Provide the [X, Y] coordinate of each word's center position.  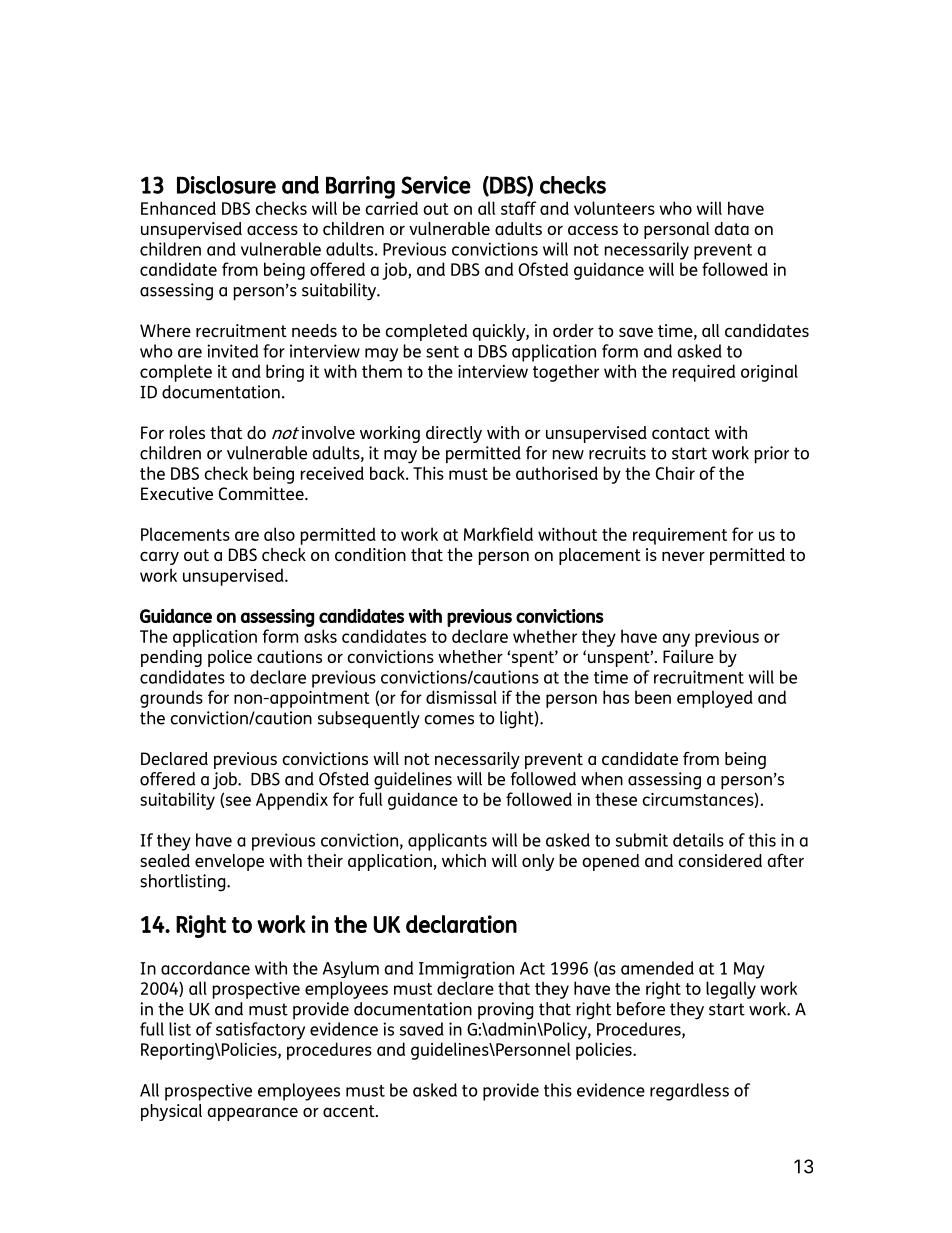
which [464, 860]
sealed [165, 860]
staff [518, 208]
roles [187, 432]
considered [720, 860]
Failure [688, 656]
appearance [252, 1114]
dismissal [461, 697]
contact [681, 433]
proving [506, 1011]
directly [454, 434]
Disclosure [226, 185]
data [731, 228]
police [230, 658]
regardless [689, 1092]
